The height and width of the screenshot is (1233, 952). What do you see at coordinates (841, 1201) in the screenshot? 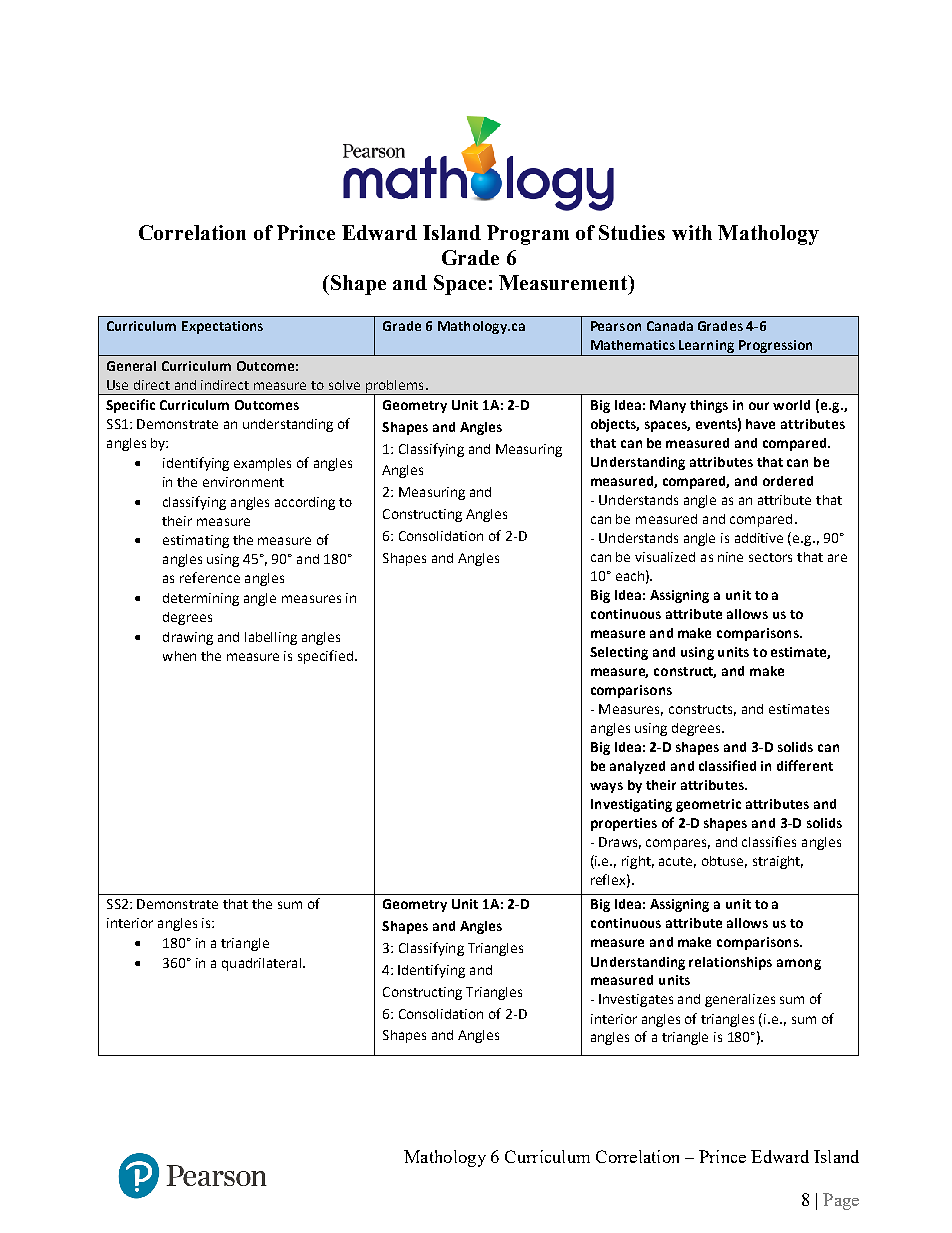
I see `Page` at bounding box center [841, 1201].
